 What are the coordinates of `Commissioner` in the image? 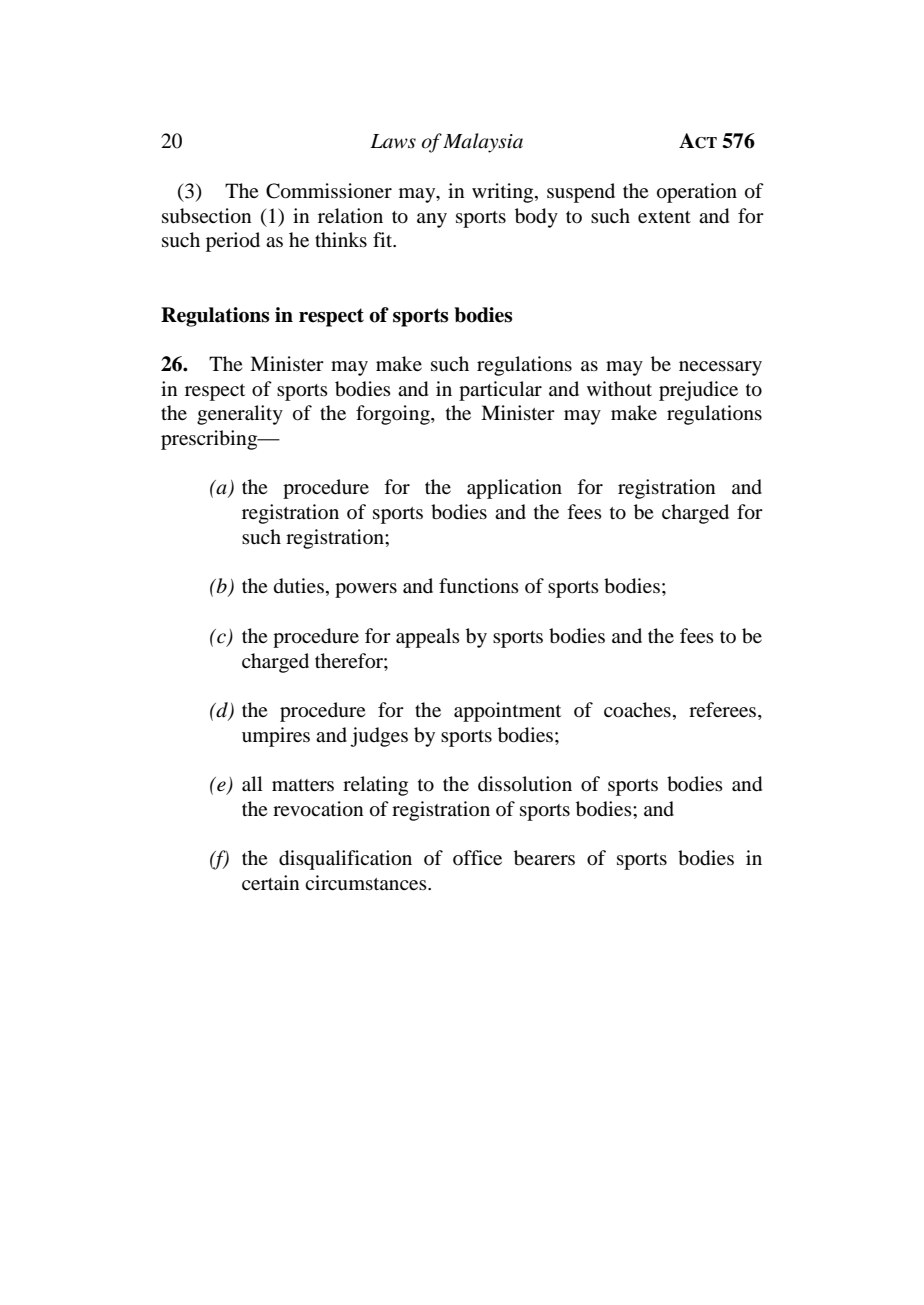 It's located at (329, 191).
